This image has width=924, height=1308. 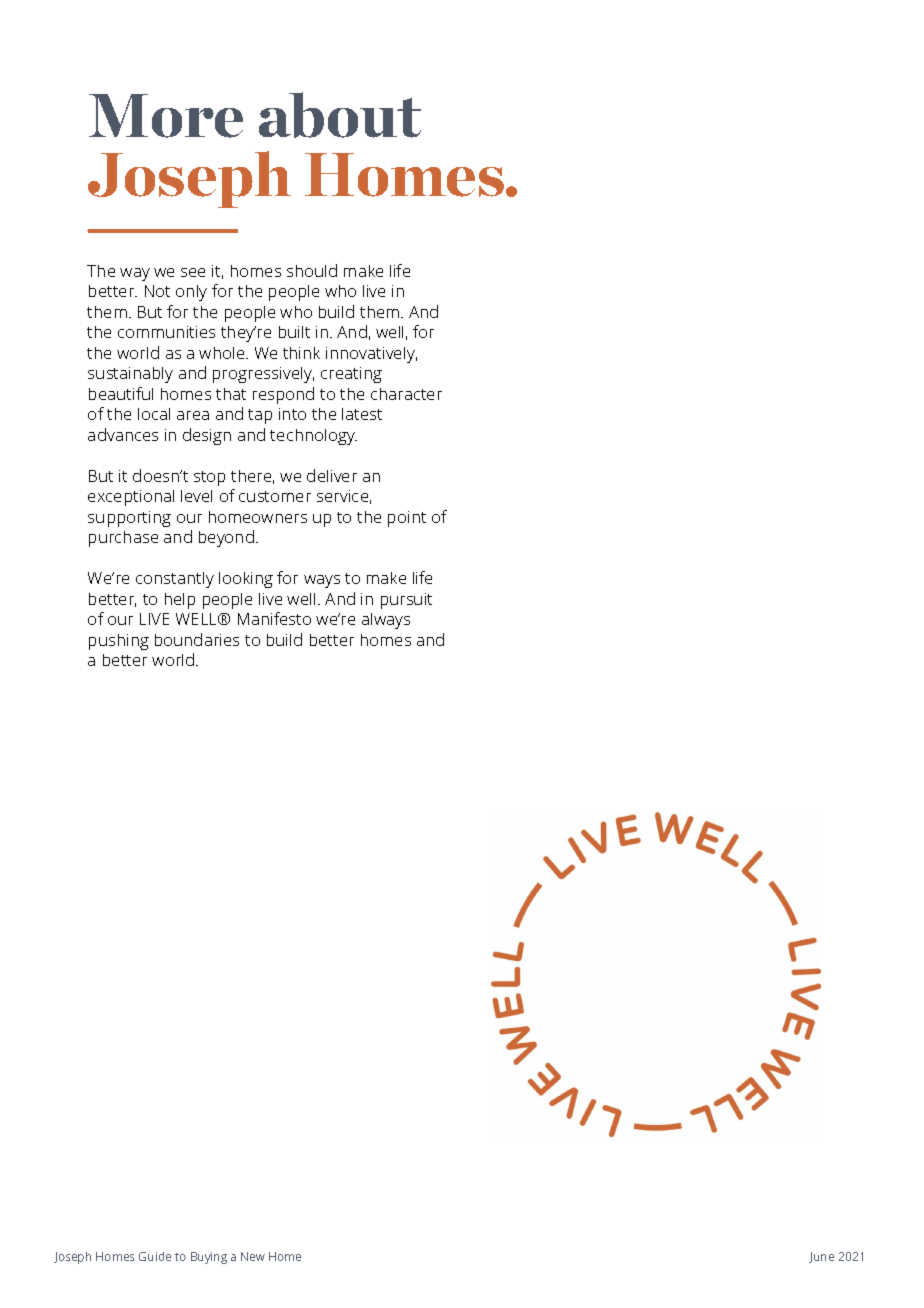 I want to click on More, so click(x=166, y=116).
